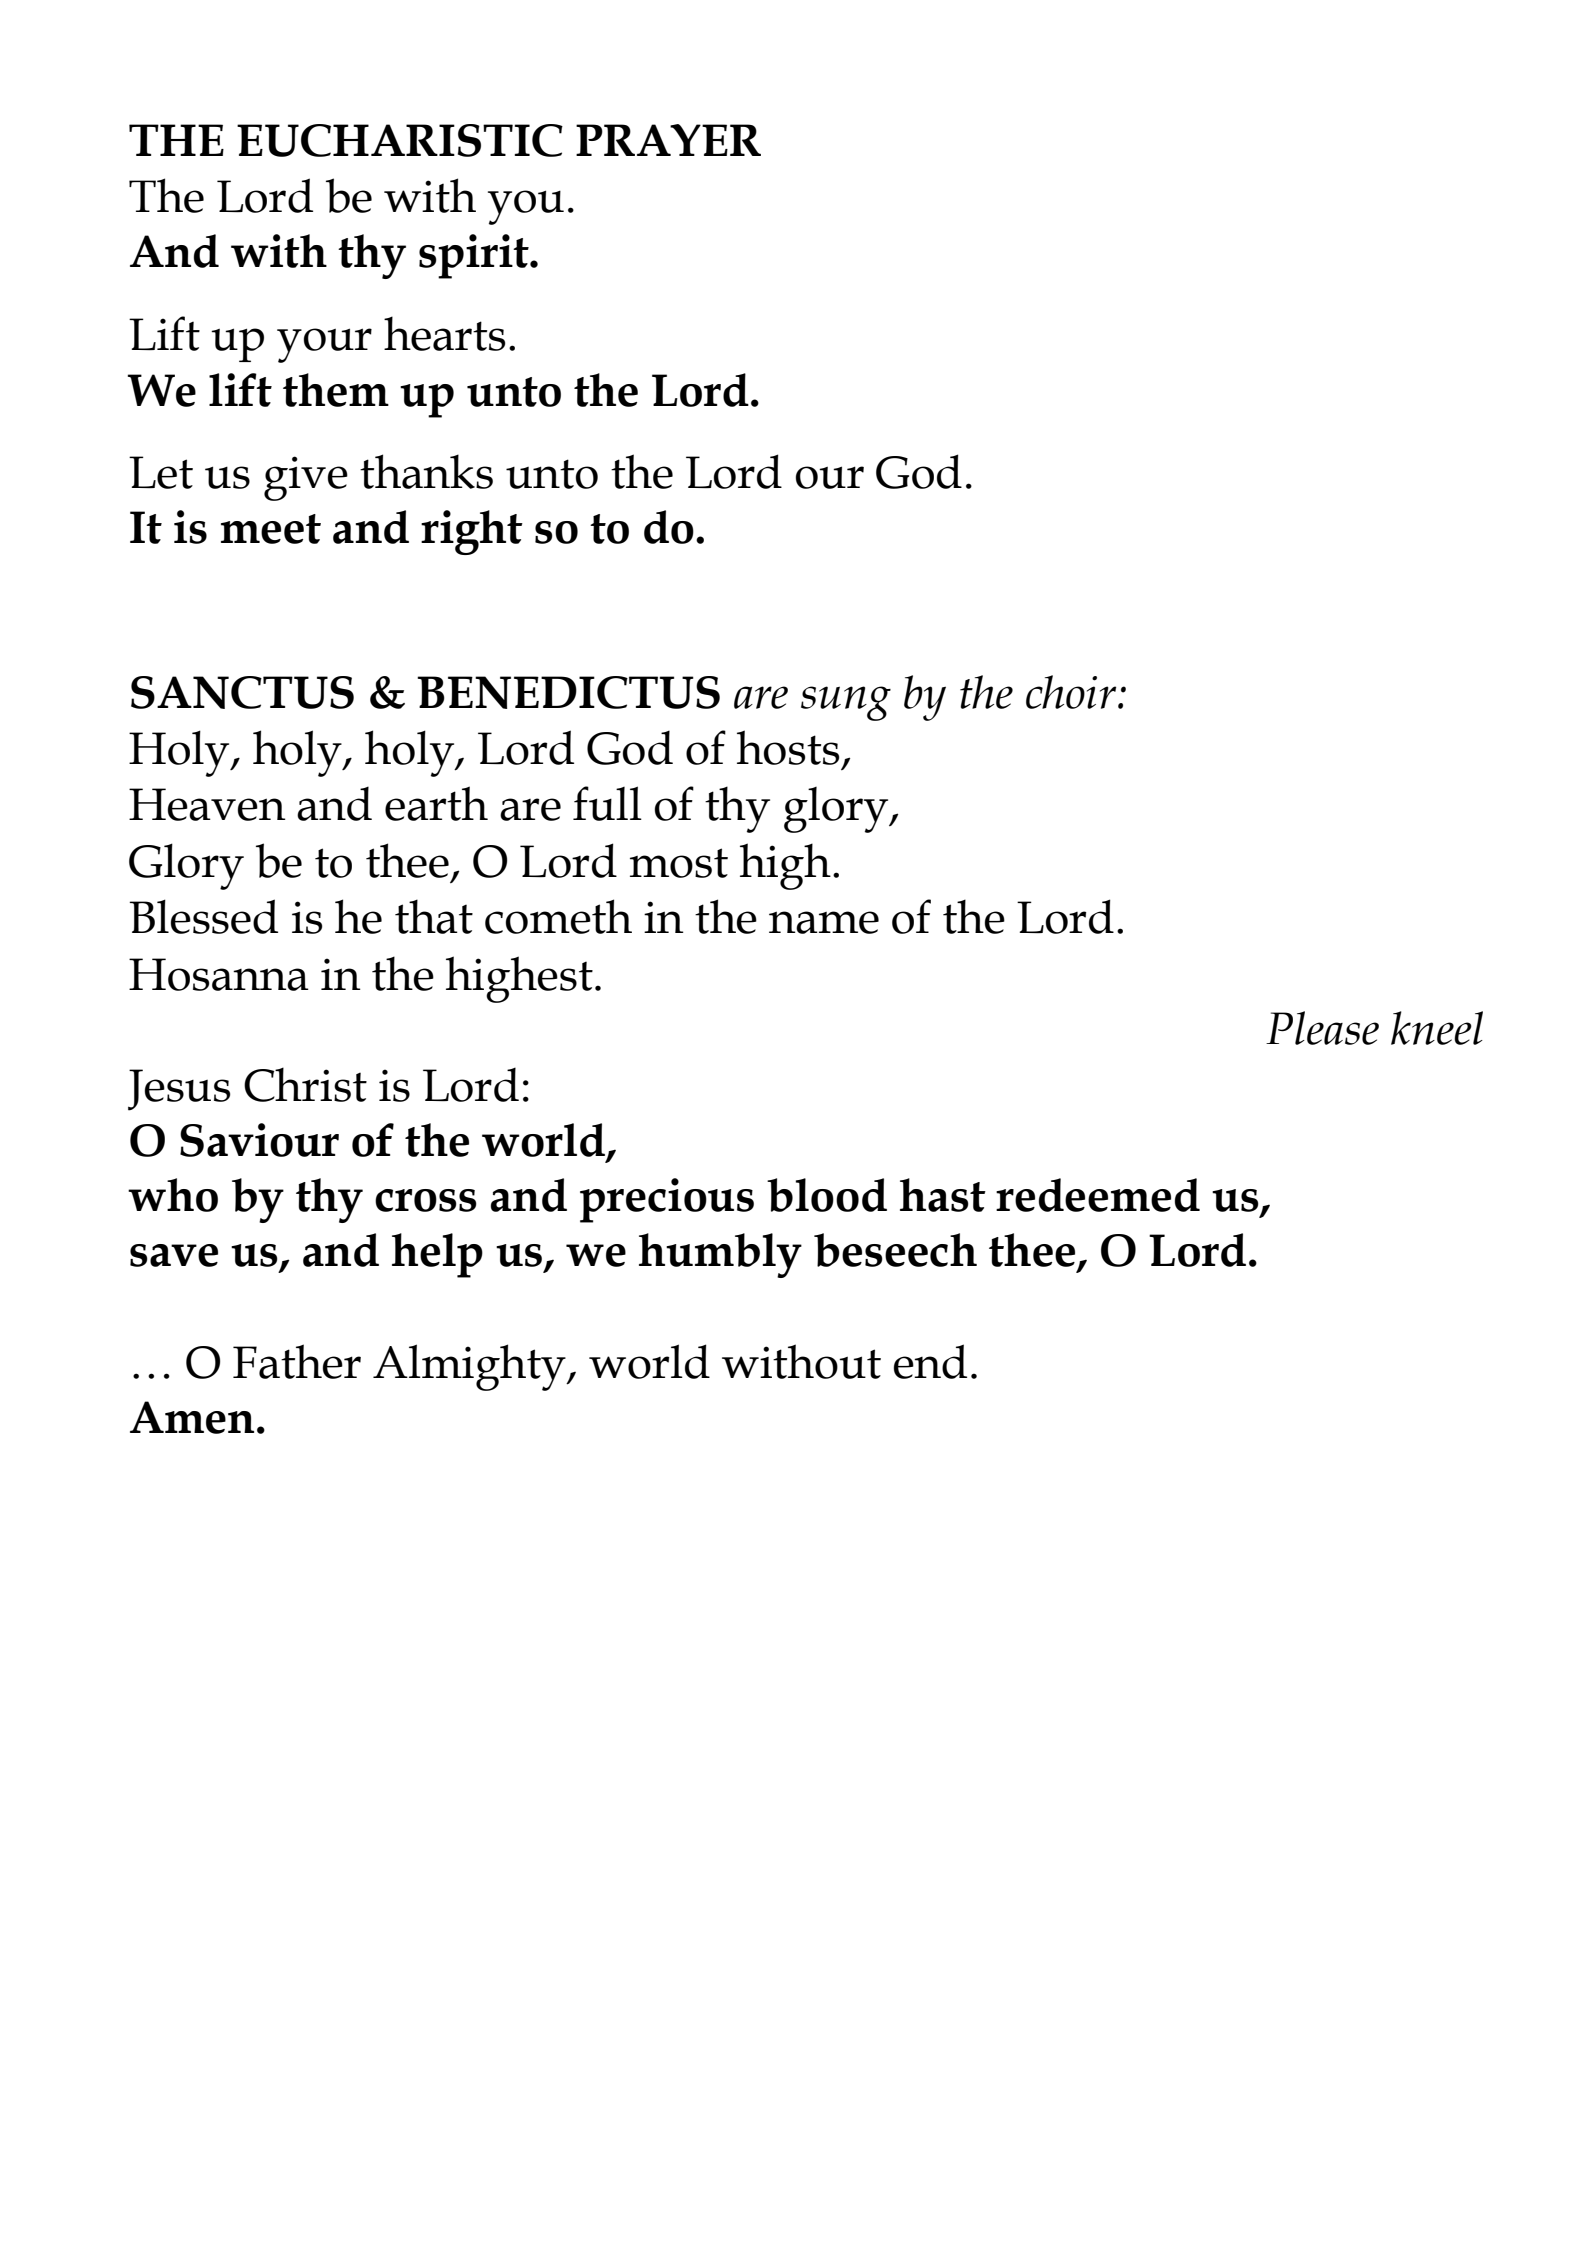 Image resolution: width=1590 pixels, height=2249 pixels. What do you see at coordinates (400, 140) in the screenshot?
I see `EUCHARISTIC` at bounding box center [400, 140].
